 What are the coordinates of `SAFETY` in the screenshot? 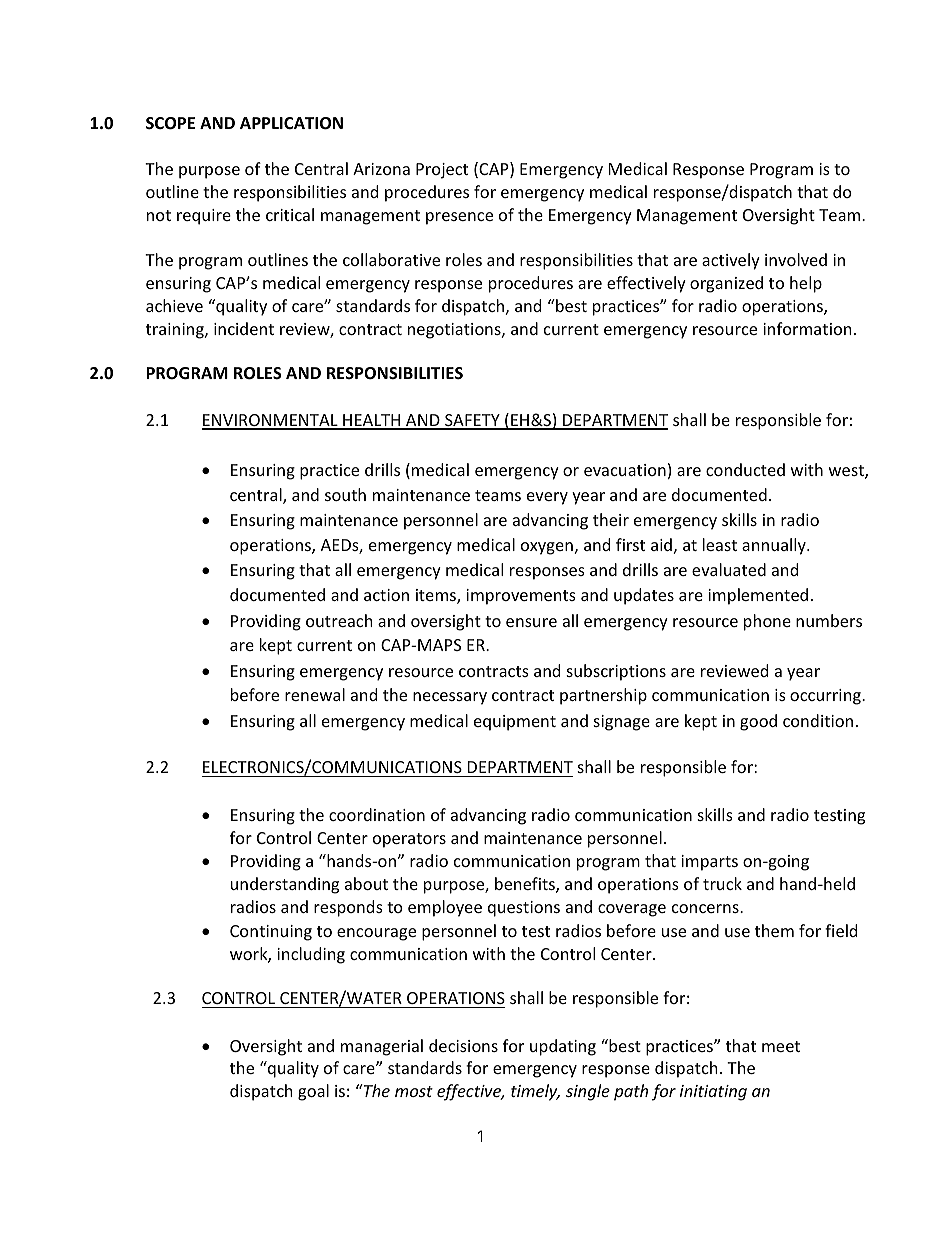 It's located at (472, 421).
